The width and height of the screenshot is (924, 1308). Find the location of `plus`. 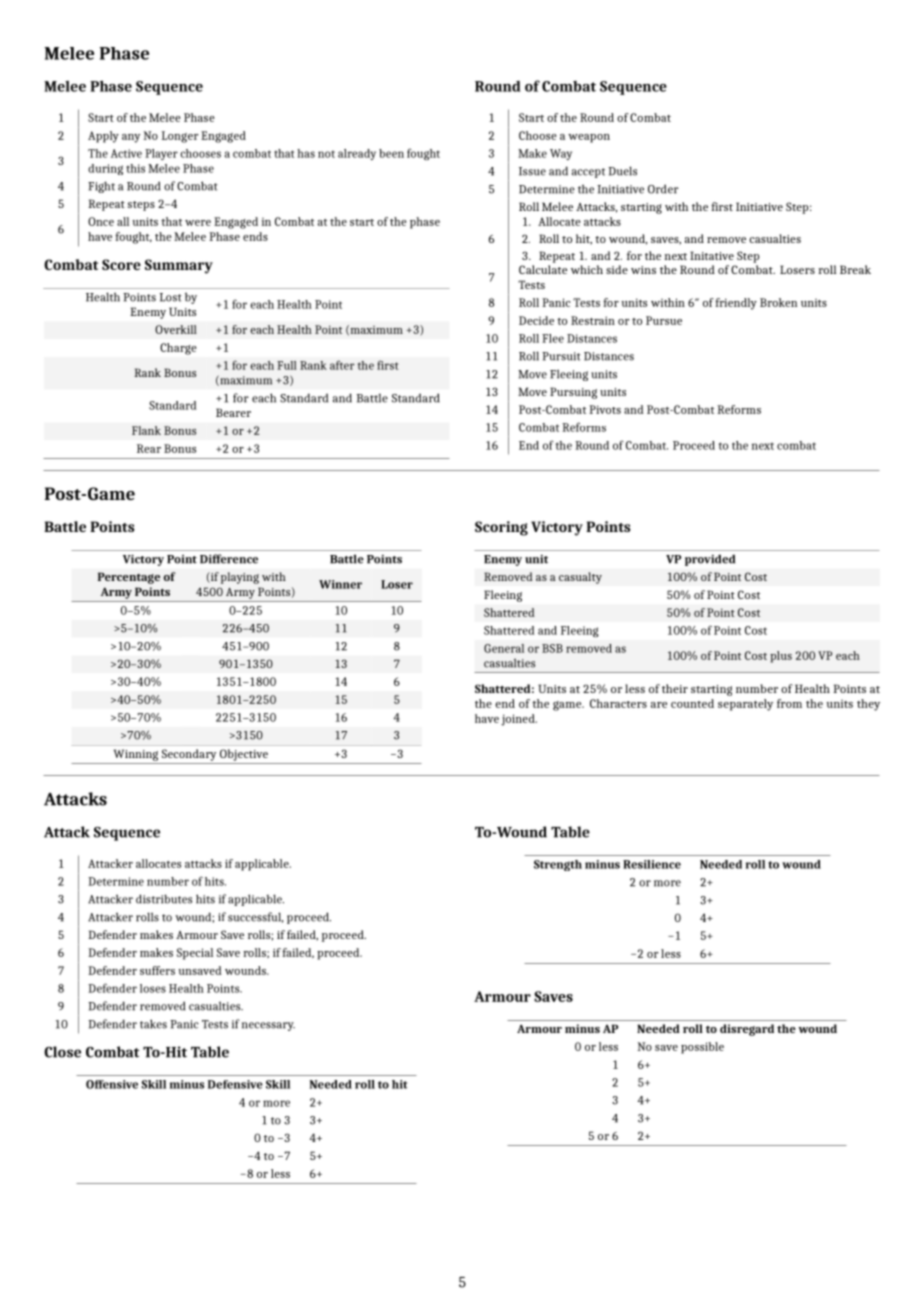

plus is located at coordinates (781, 657).
